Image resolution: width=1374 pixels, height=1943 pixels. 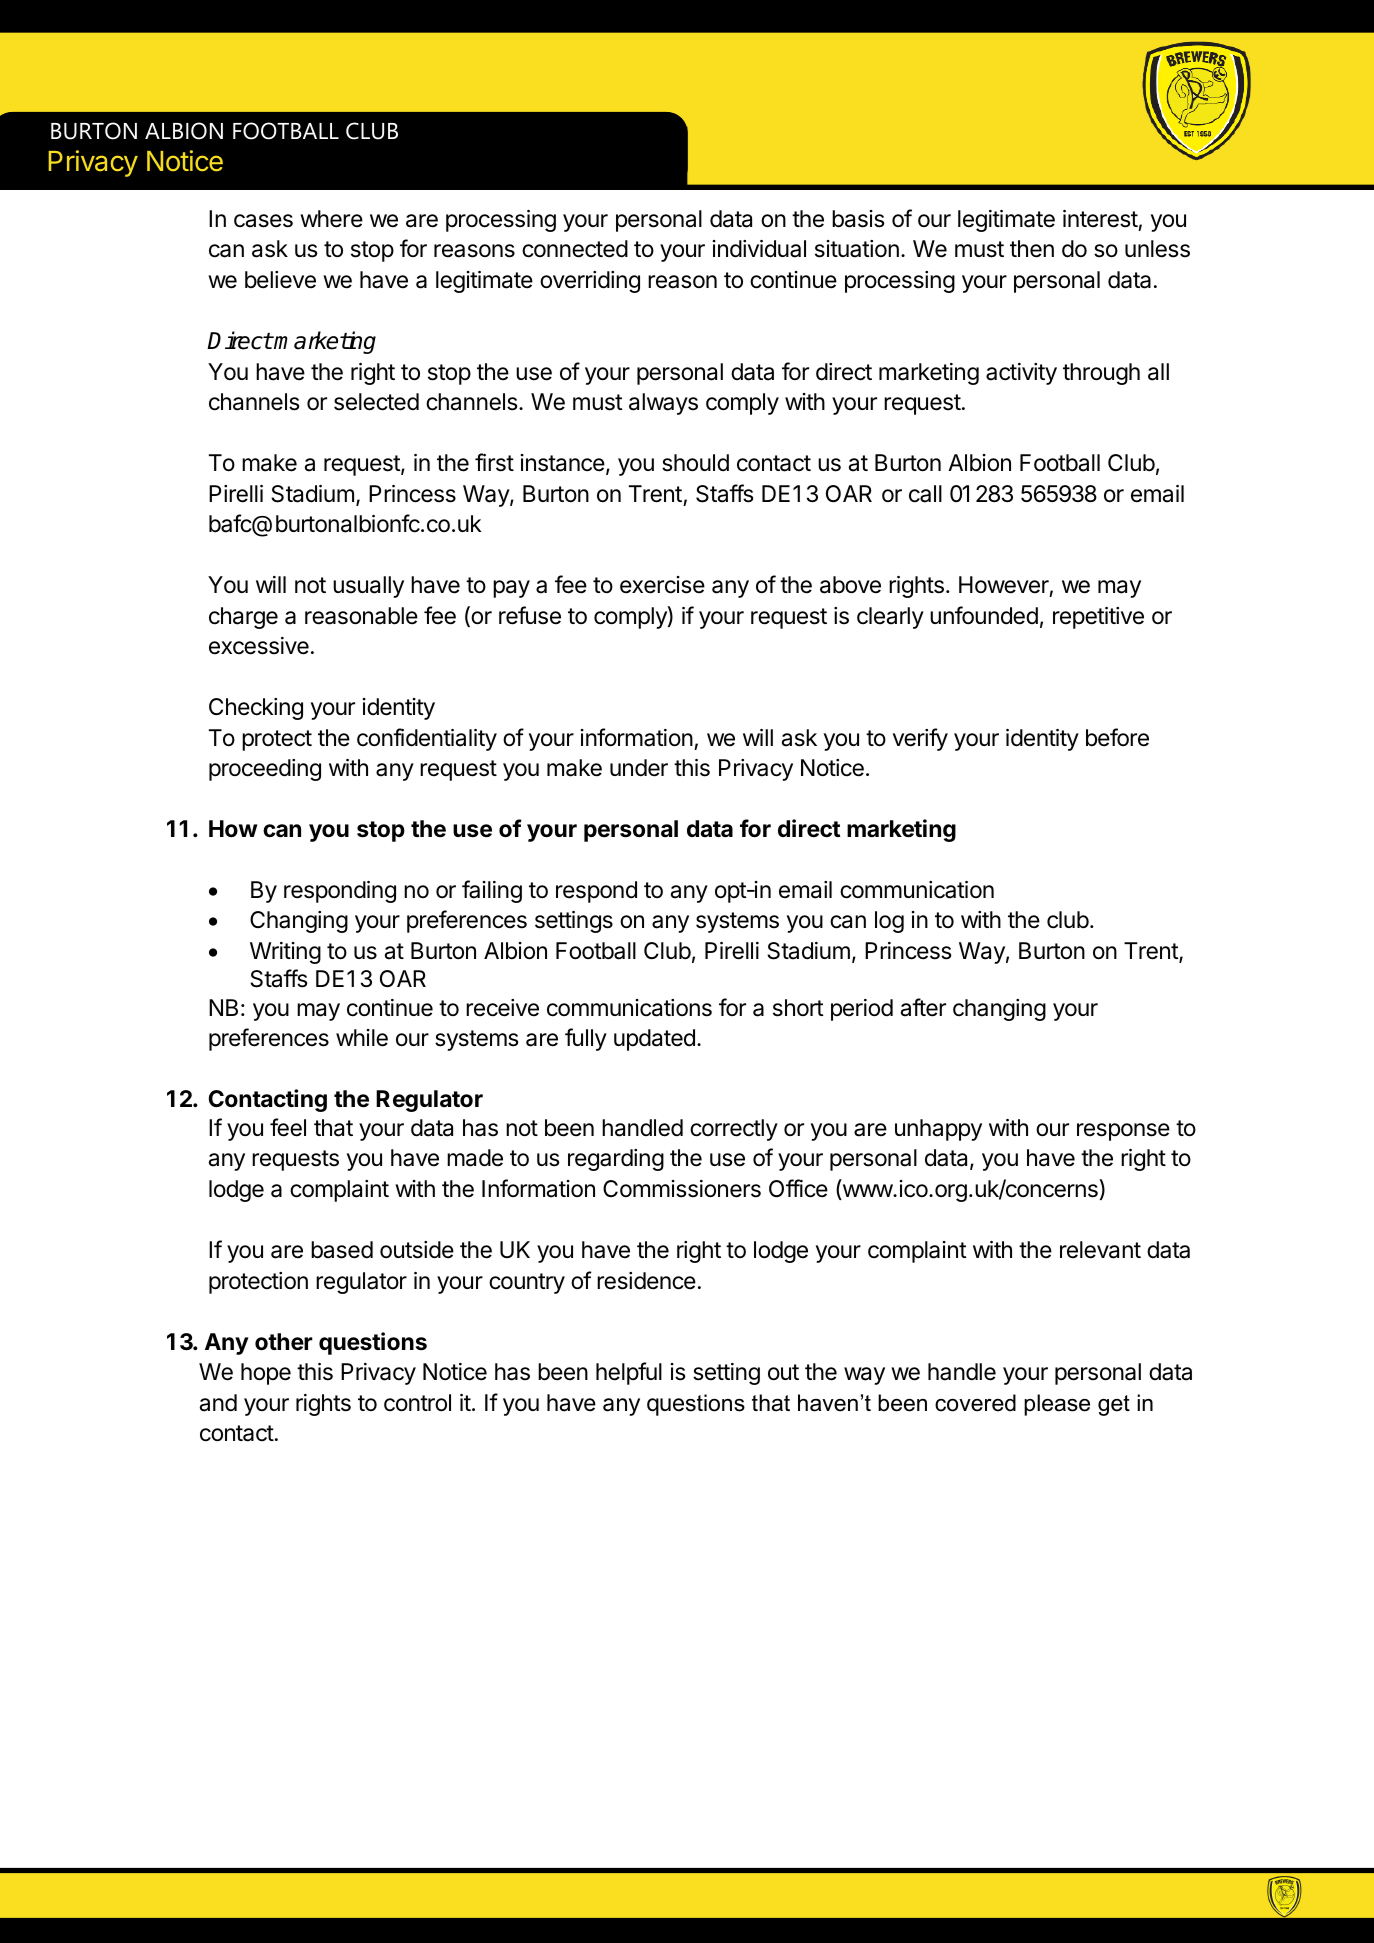 What do you see at coordinates (639, 768) in the screenshot?
I see `under` at bounding box center [639, 768].
